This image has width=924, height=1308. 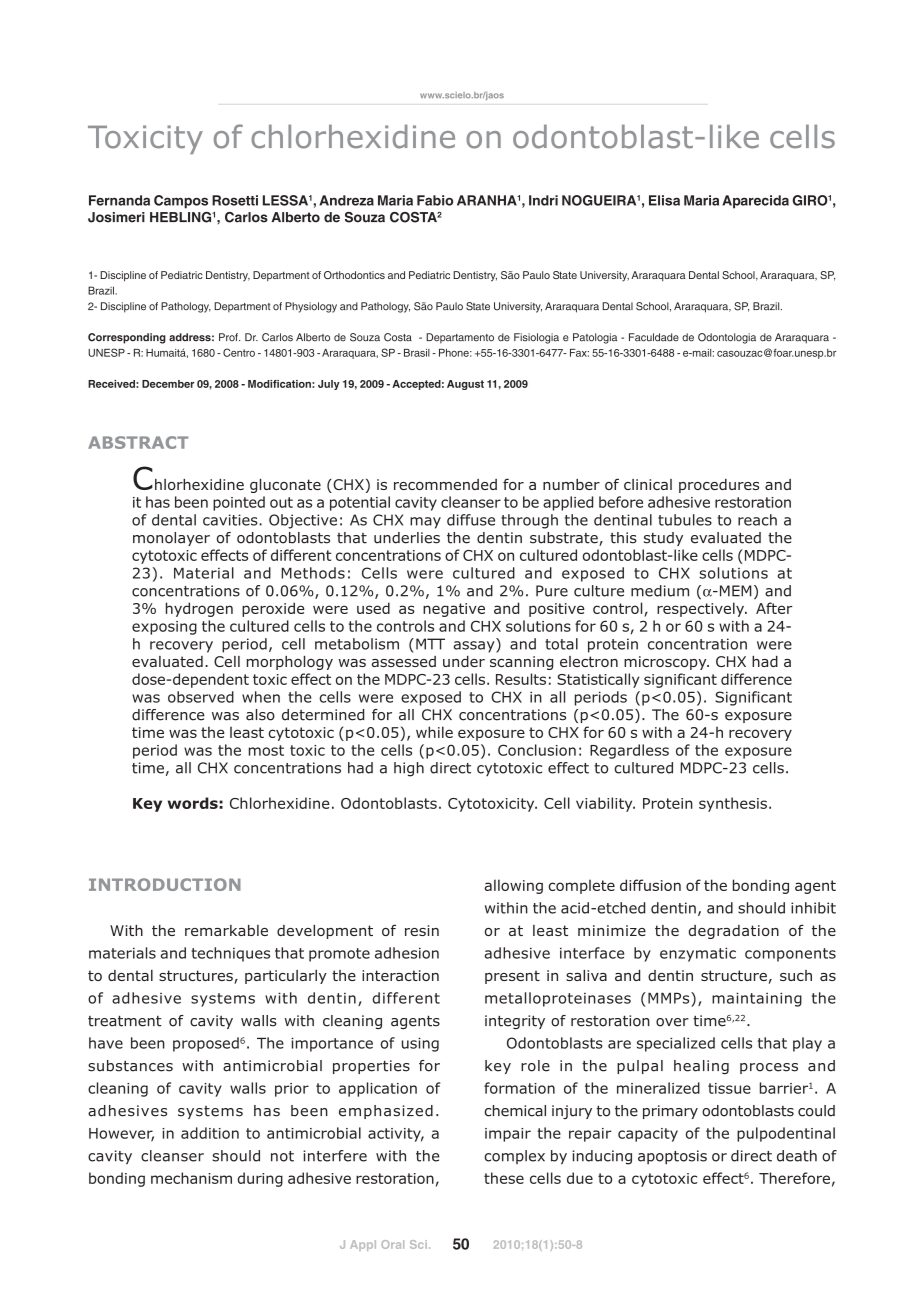 What do you see at coordinates (171, 539) in the image?
I see `monolayer` at bounding box center [171, 539].
